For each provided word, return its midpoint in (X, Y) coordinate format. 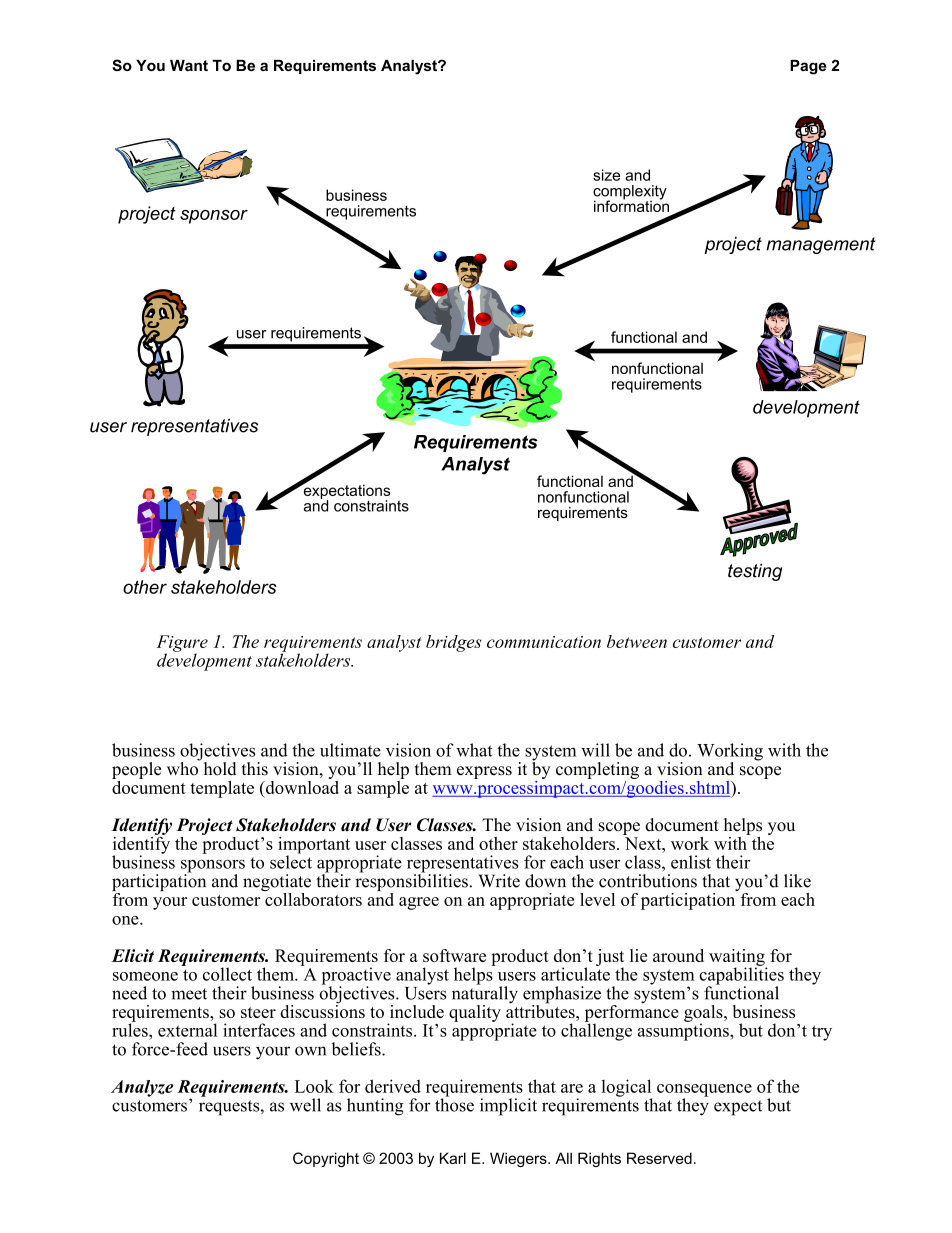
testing (755, 572)
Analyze (142, 1088)
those (454, 1104)
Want (189, 65)
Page (808, 67)
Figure (182, 644)
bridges (454, 643)
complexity (630, 193)
